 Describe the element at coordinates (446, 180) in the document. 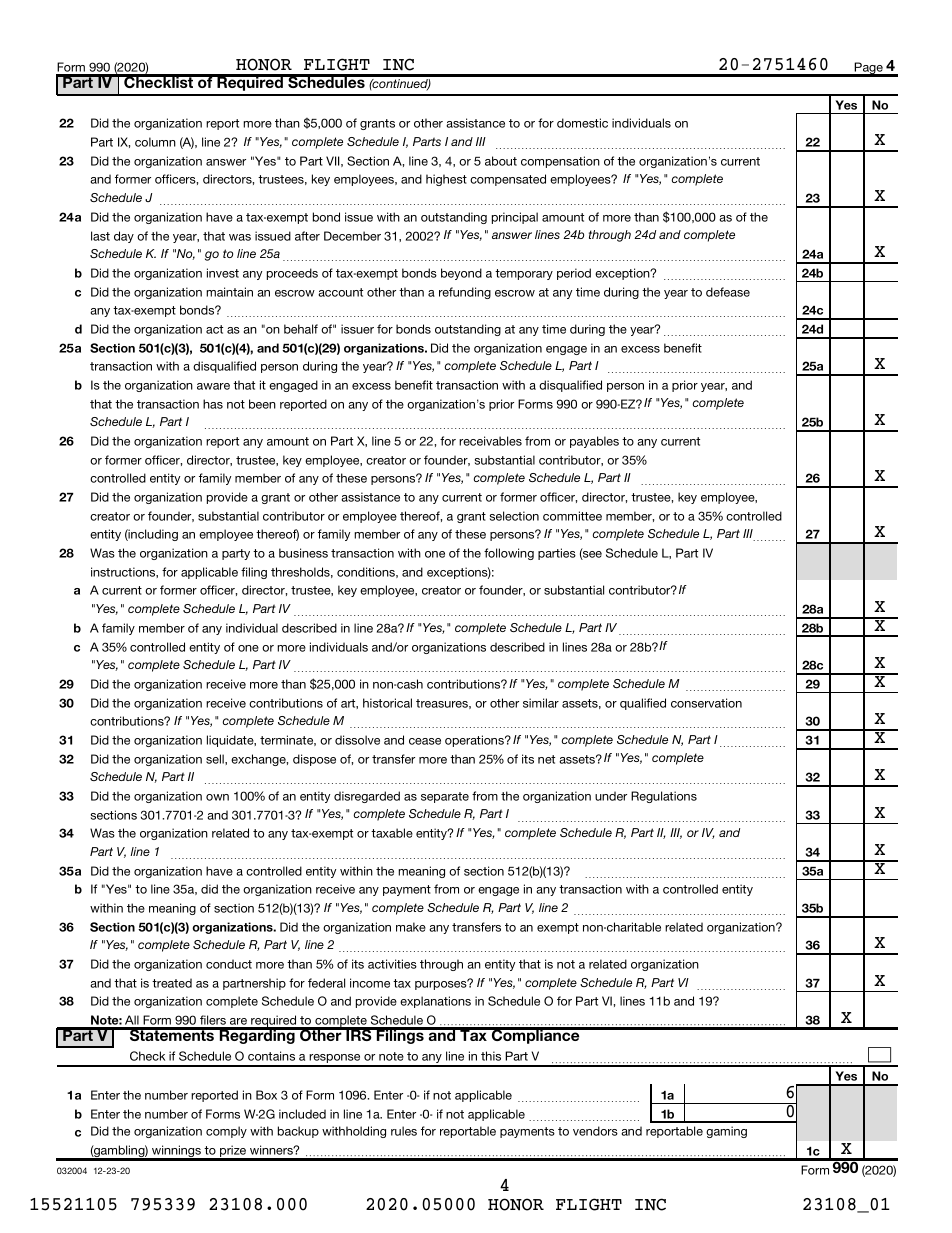

I see `highest` at that location.
